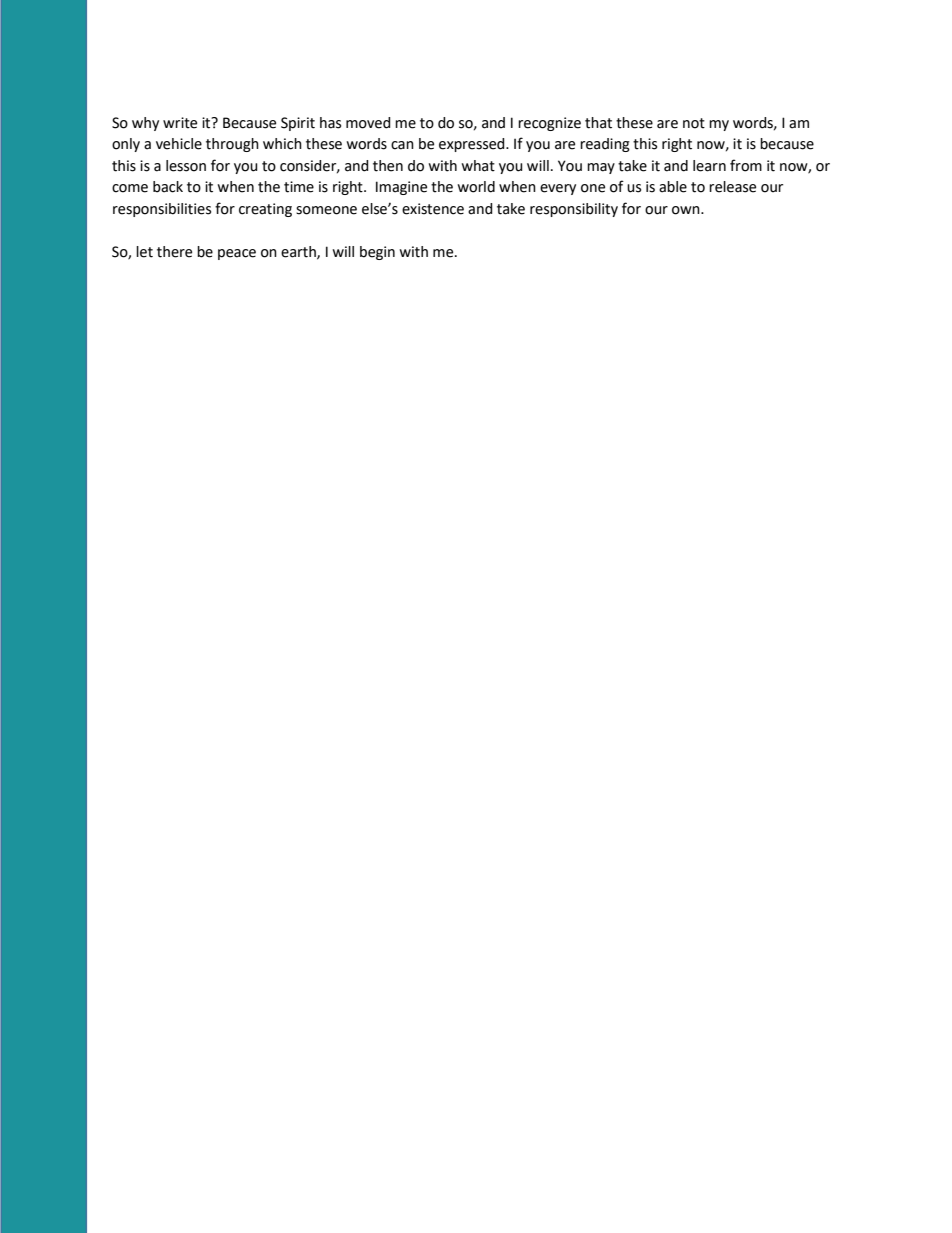 This screenshot has height=1233, width=952. I want to click on back, so click(168, 187).
